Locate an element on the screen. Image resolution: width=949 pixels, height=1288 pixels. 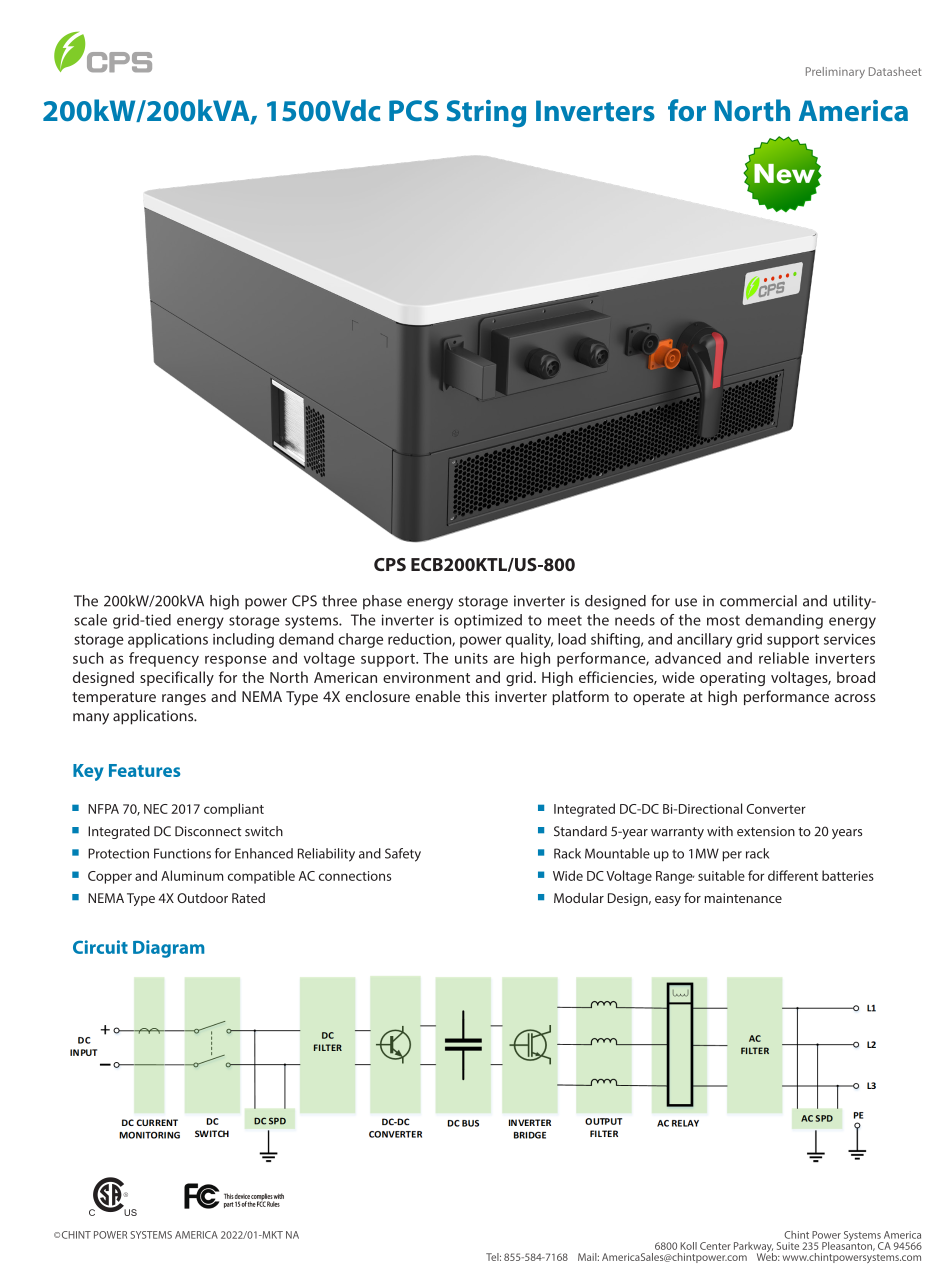
reliable is located at coordinates (784, 658).
